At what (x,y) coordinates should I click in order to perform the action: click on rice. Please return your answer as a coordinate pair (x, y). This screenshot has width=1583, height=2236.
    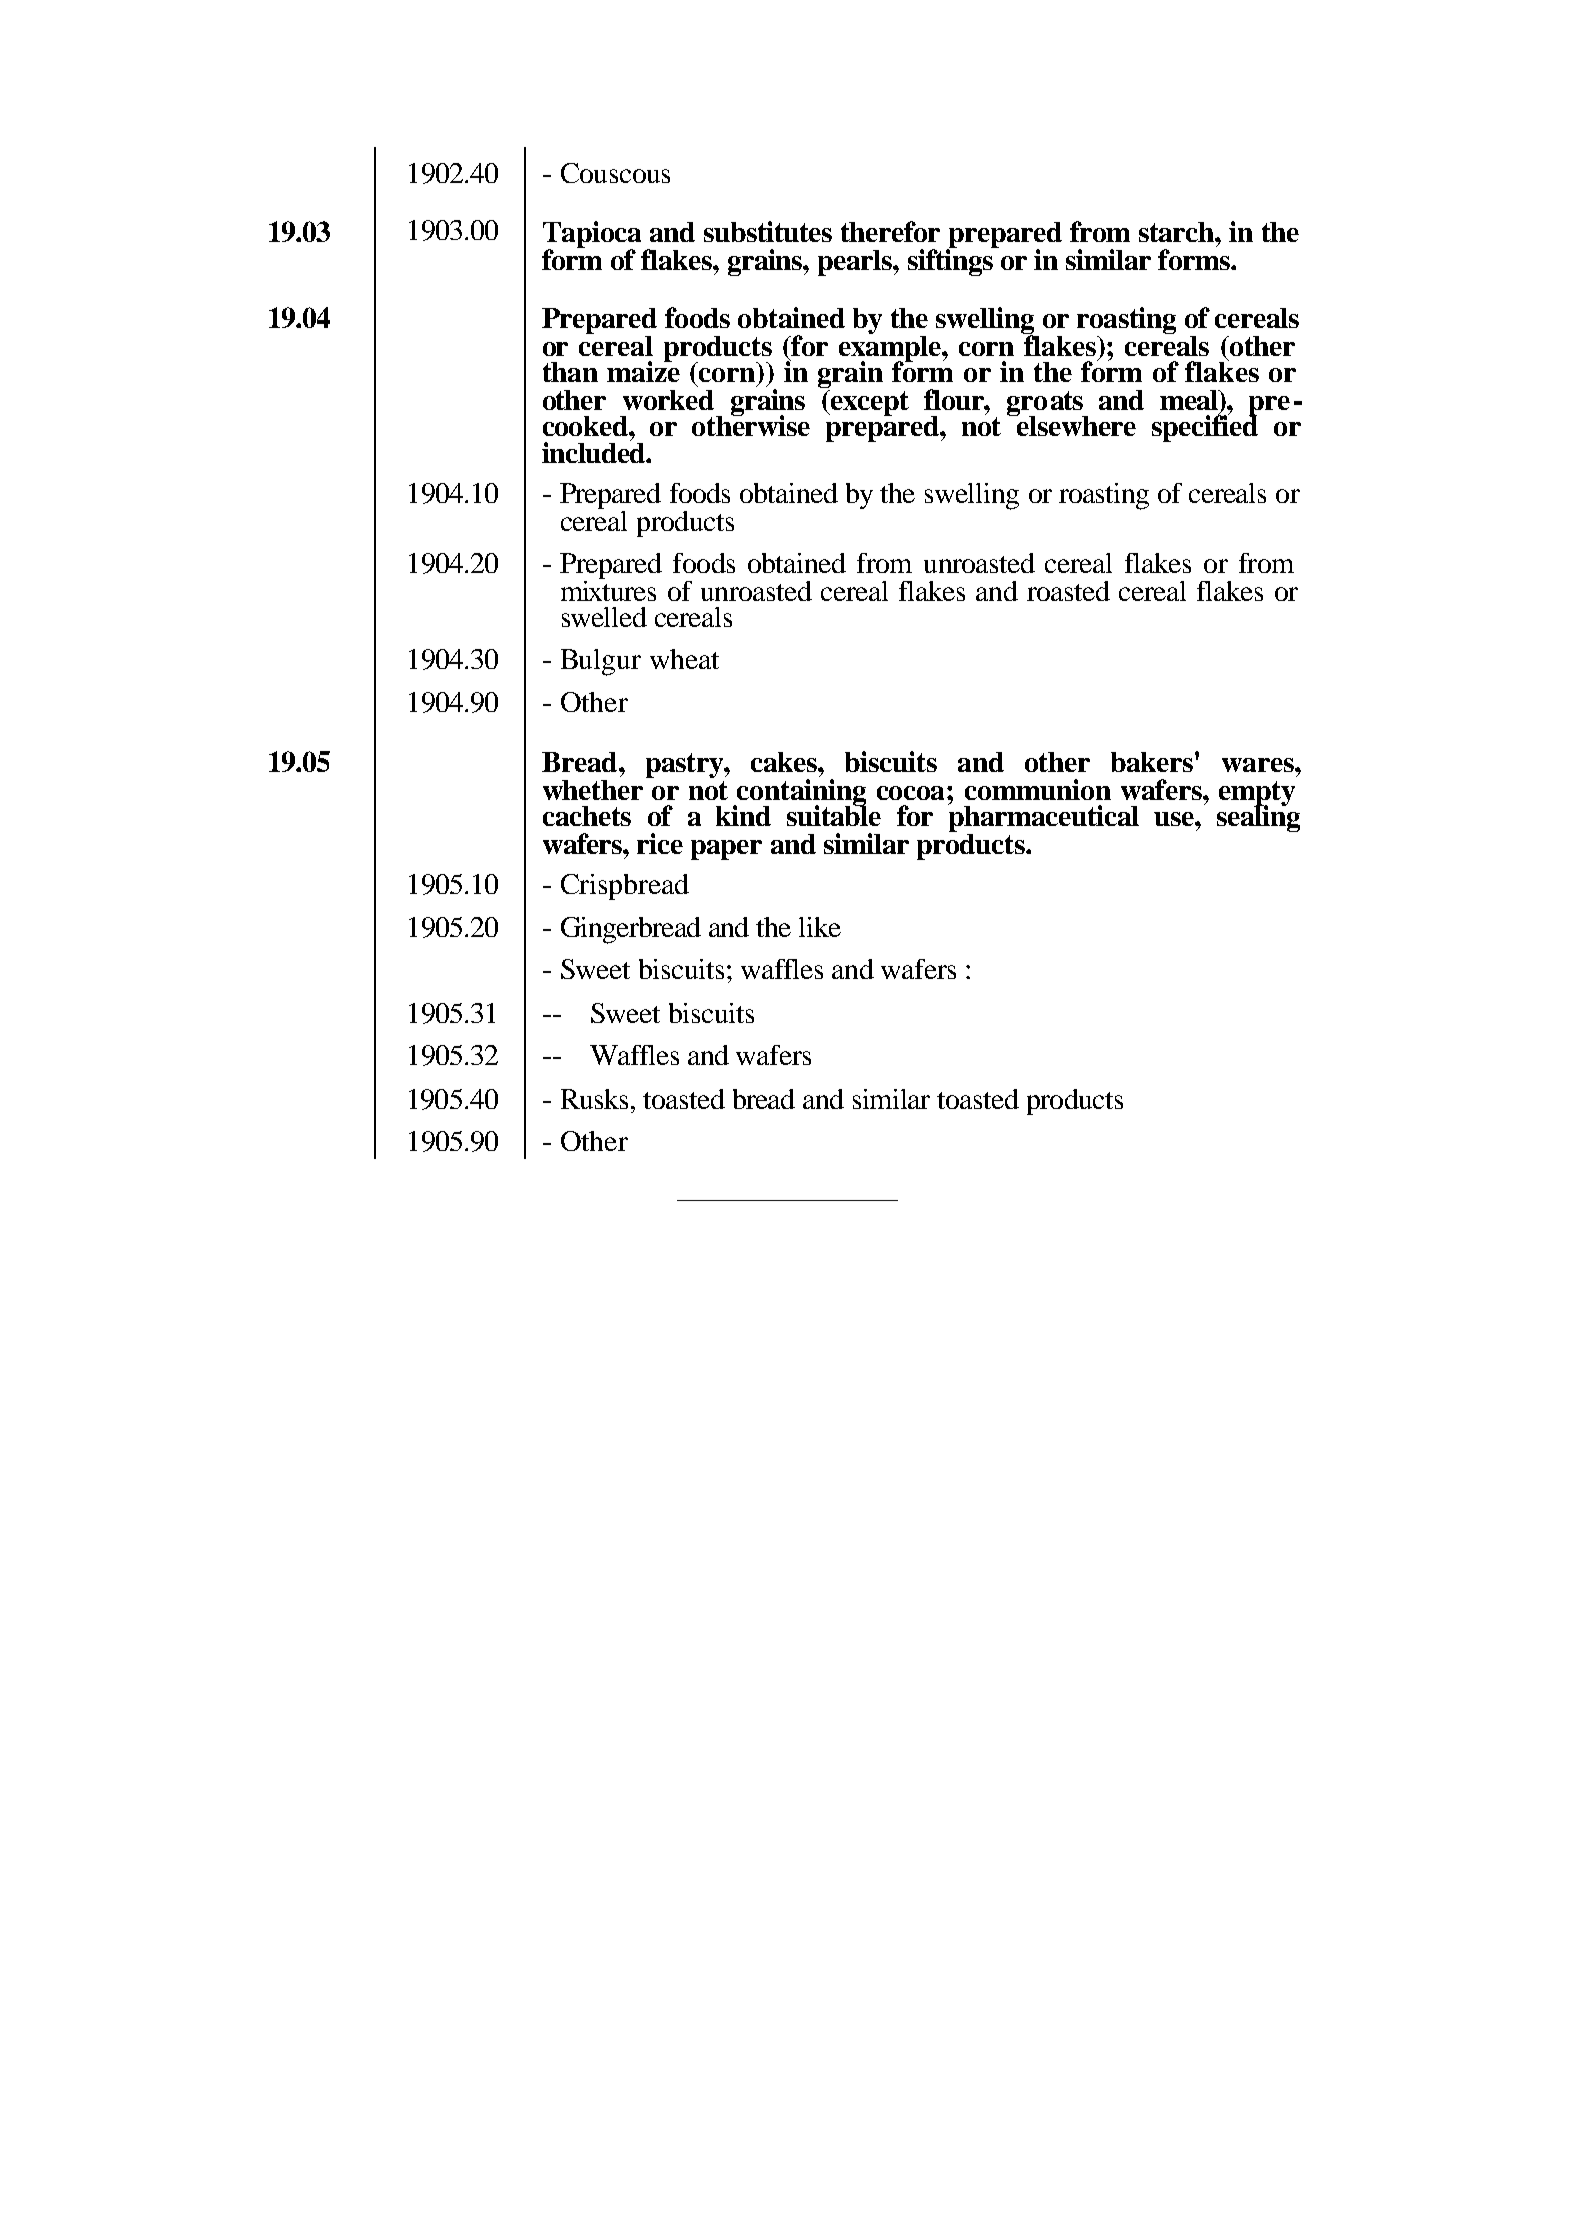
    Looking at the image, I should click on (660, 843).
